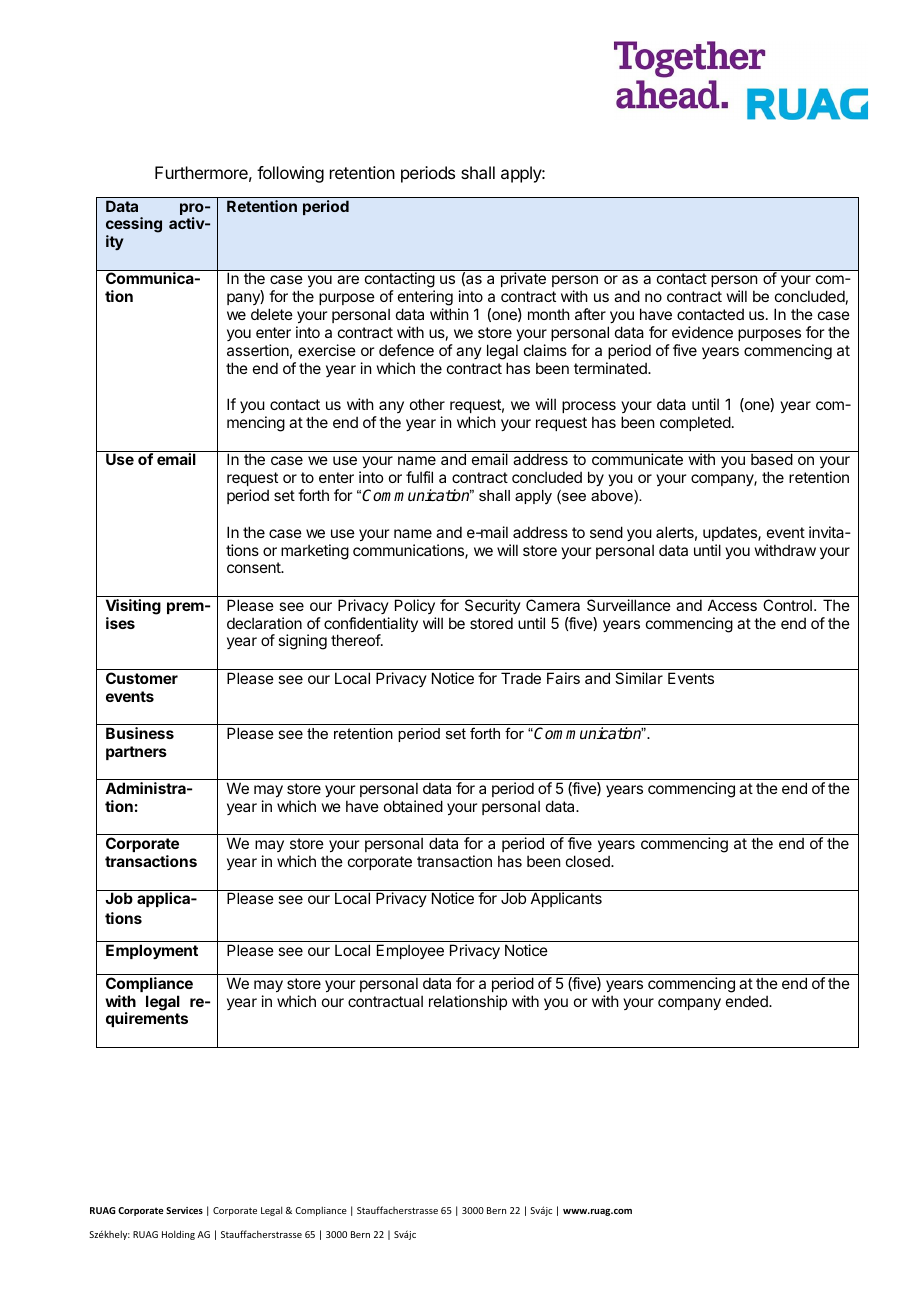 The width and height of the document is (924, 1308). I want to click on ended, so click(748, 1001).
